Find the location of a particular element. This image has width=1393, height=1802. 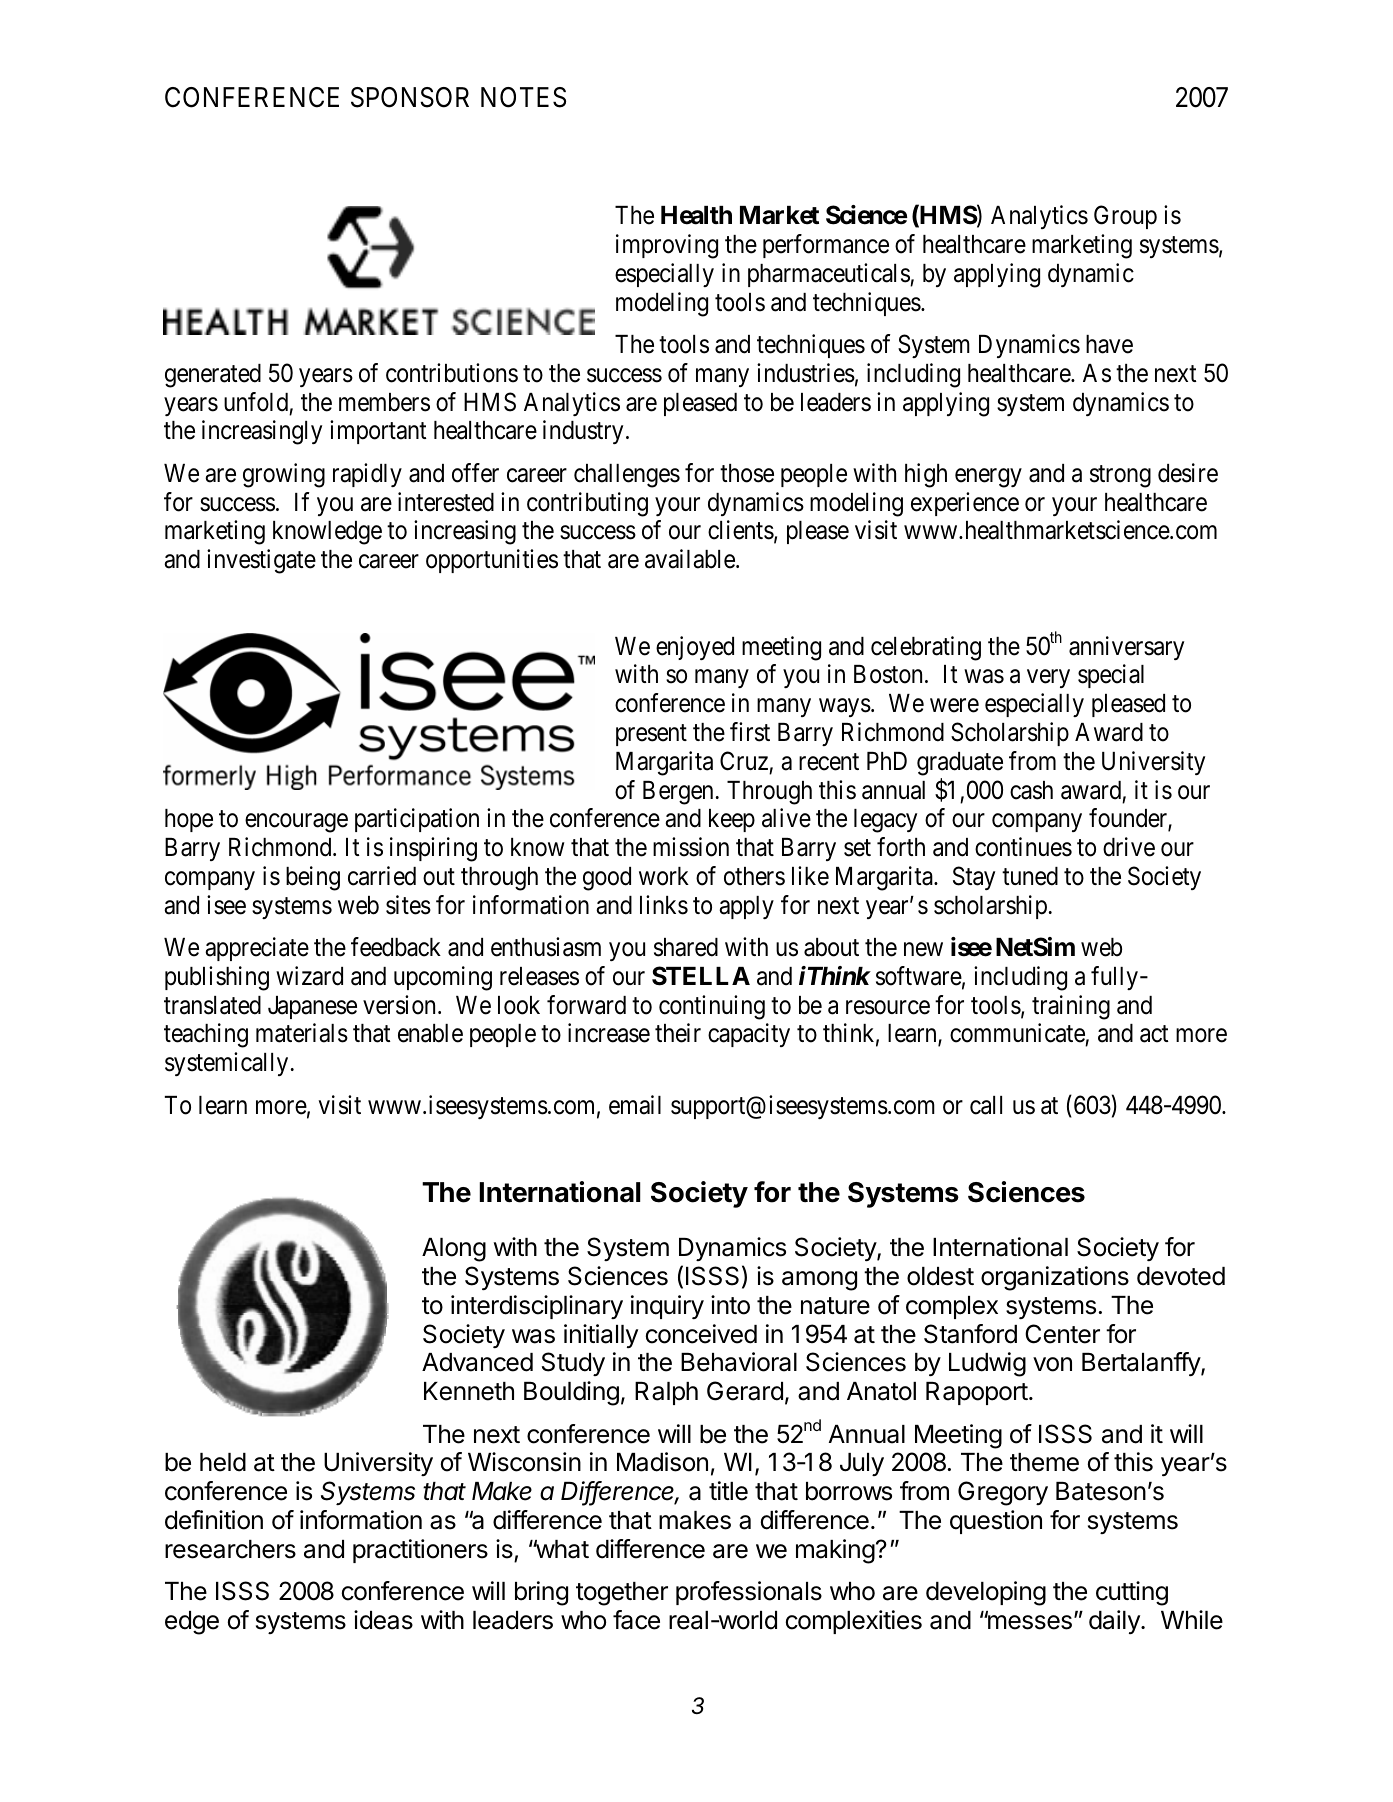

SPONSOR is located at coordinates (410, 97).
